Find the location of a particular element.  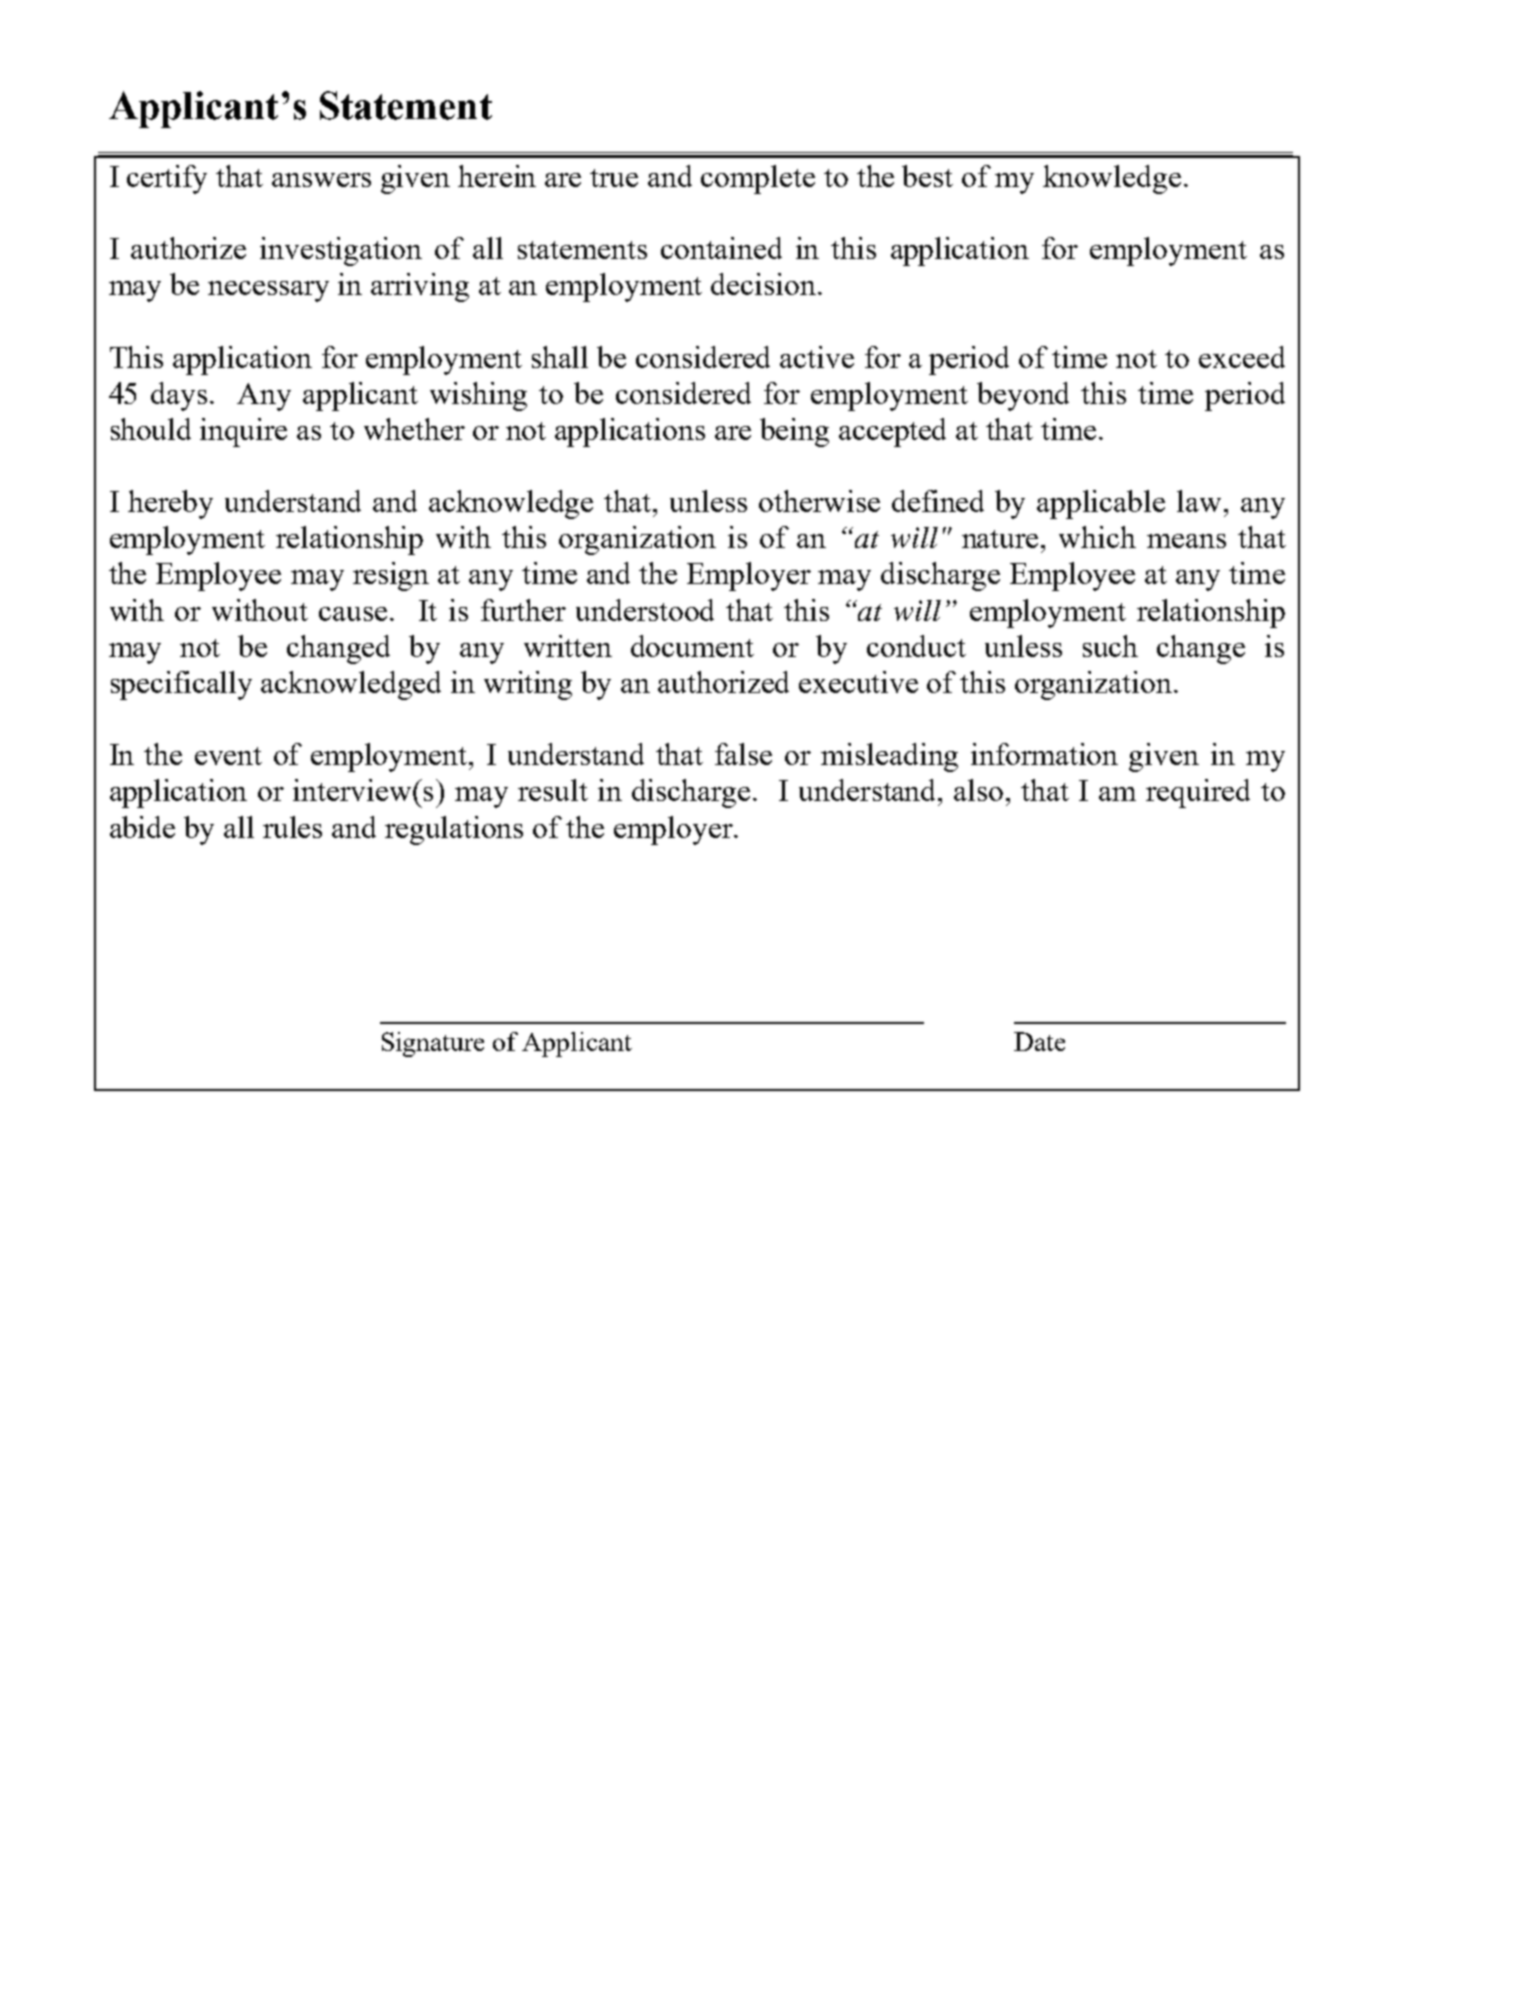

complete is located at coordinates (758, 179).
